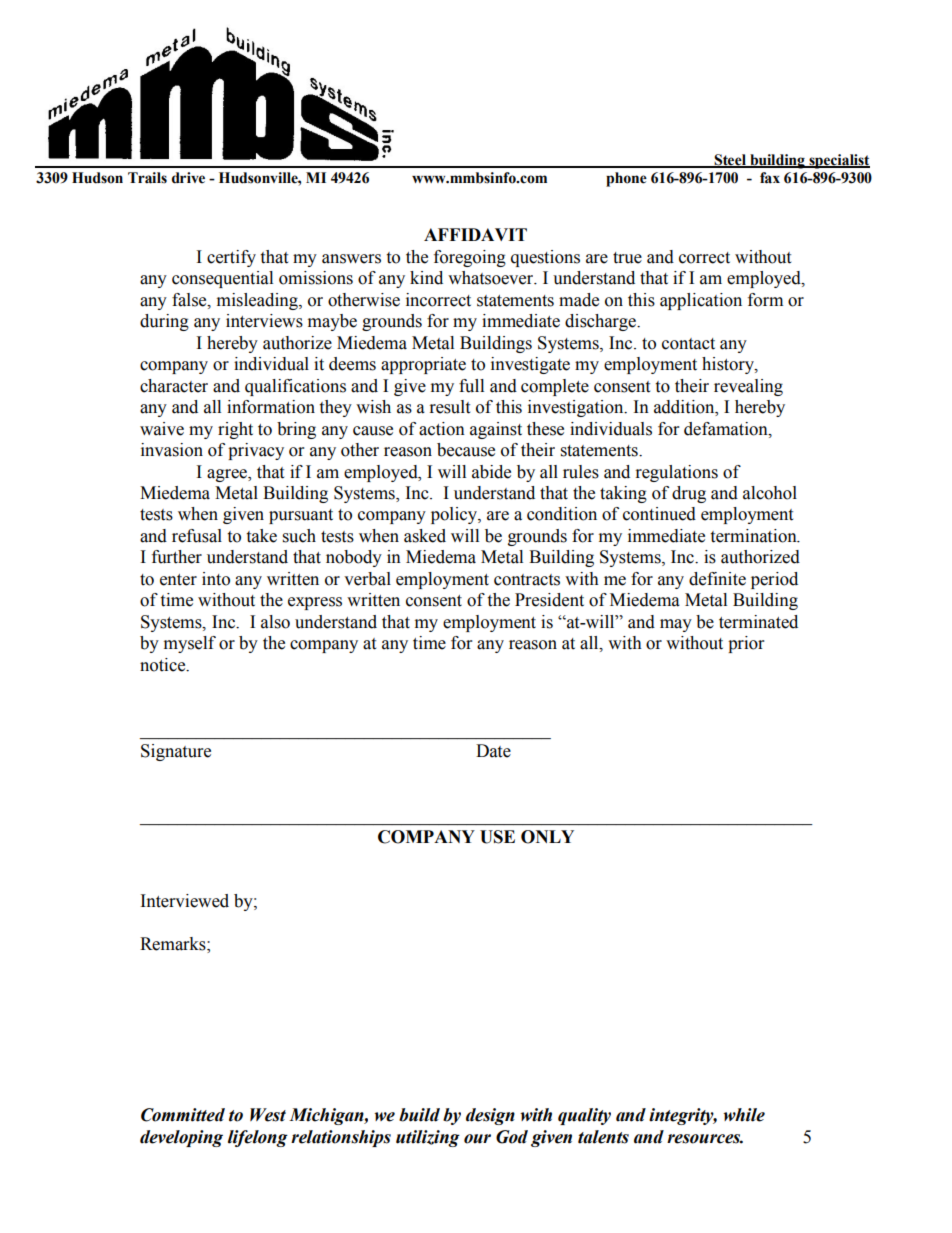 This screenshot has height=1233, width=952. I want to click on myself, so click(190, 644).
